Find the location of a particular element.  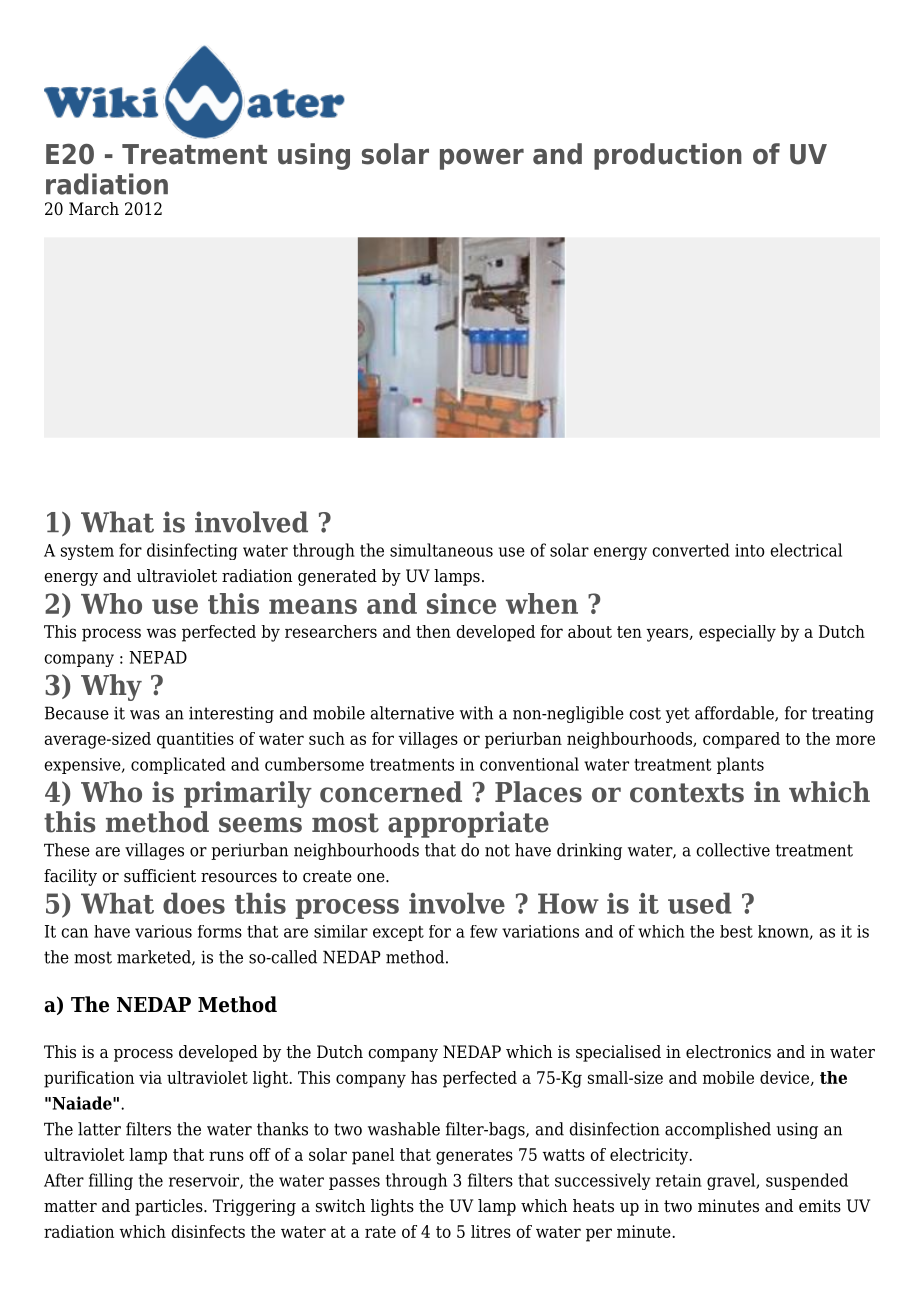

power is located at coordinates (482, 159).
